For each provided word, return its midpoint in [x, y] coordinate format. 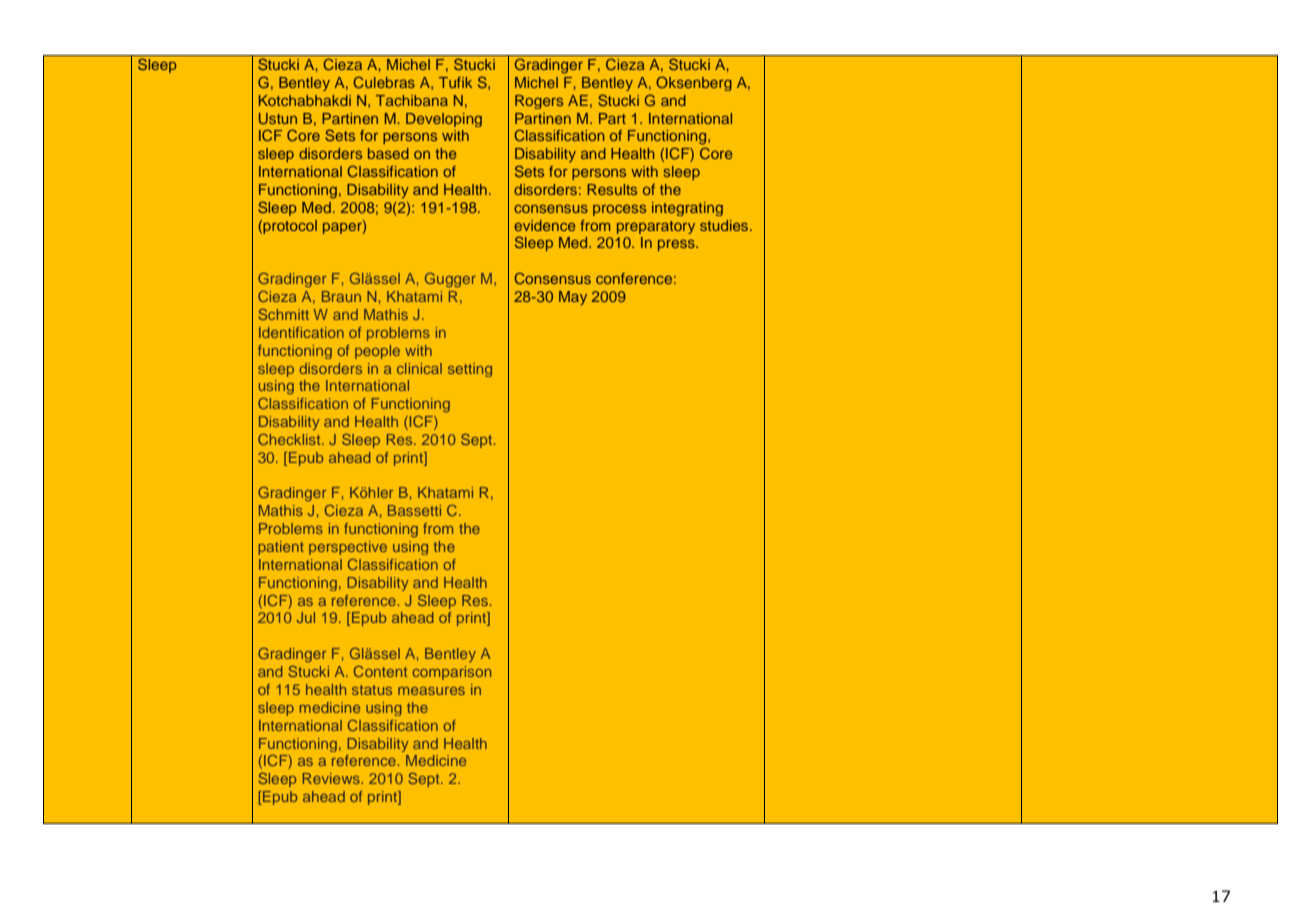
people [377, 352]
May [573, 298]
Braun [341, 296]
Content [380, 671]
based [388, 153]
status [372, 690]
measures [431, 691]
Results [612, 189]
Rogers [539, 102]
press [677, 245]
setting [470, 370]
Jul [306, 617]
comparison [452, 673]
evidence [544, 225]
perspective [348, 548]
